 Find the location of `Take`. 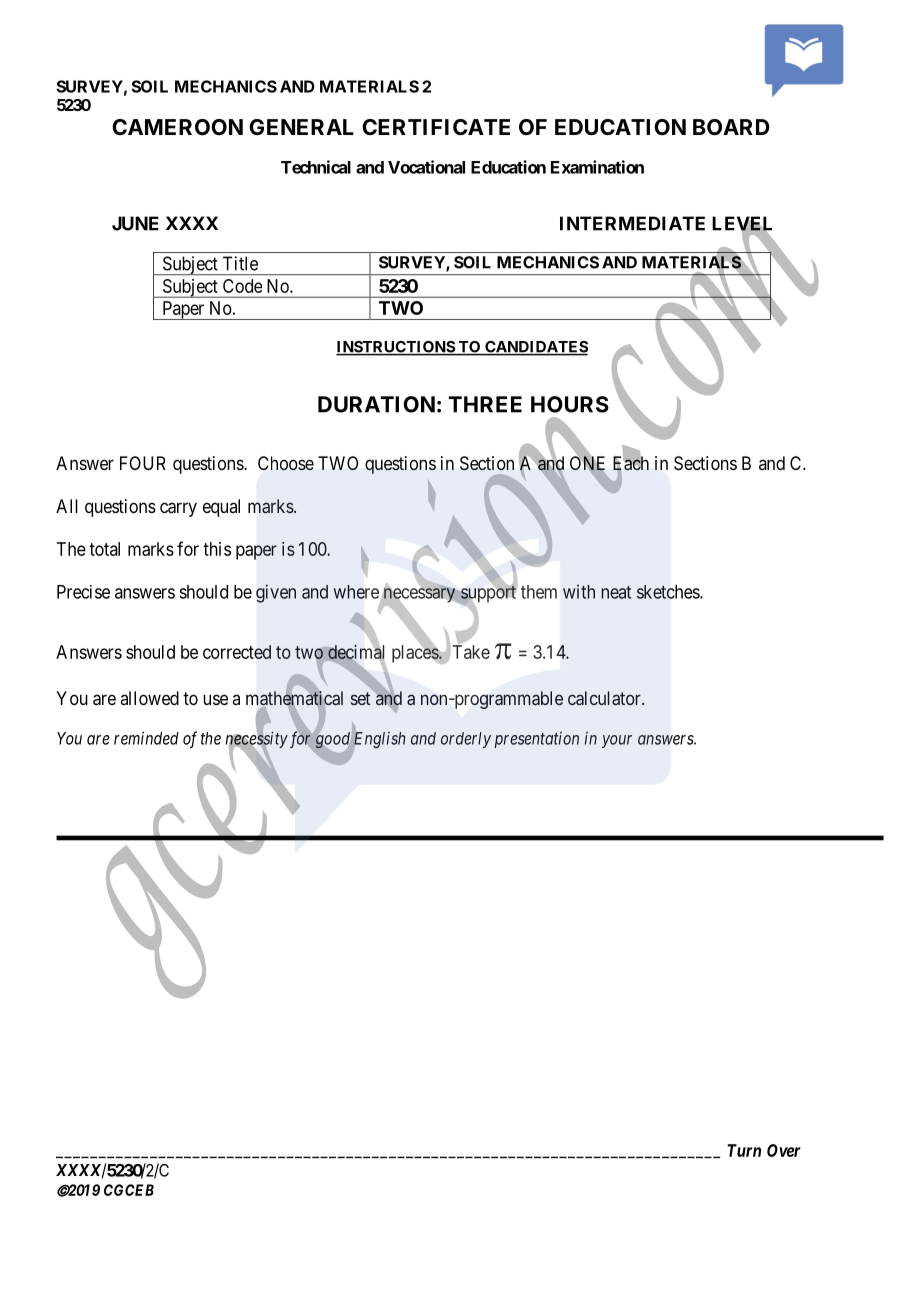

Take is located at coordinates (470, 651).
